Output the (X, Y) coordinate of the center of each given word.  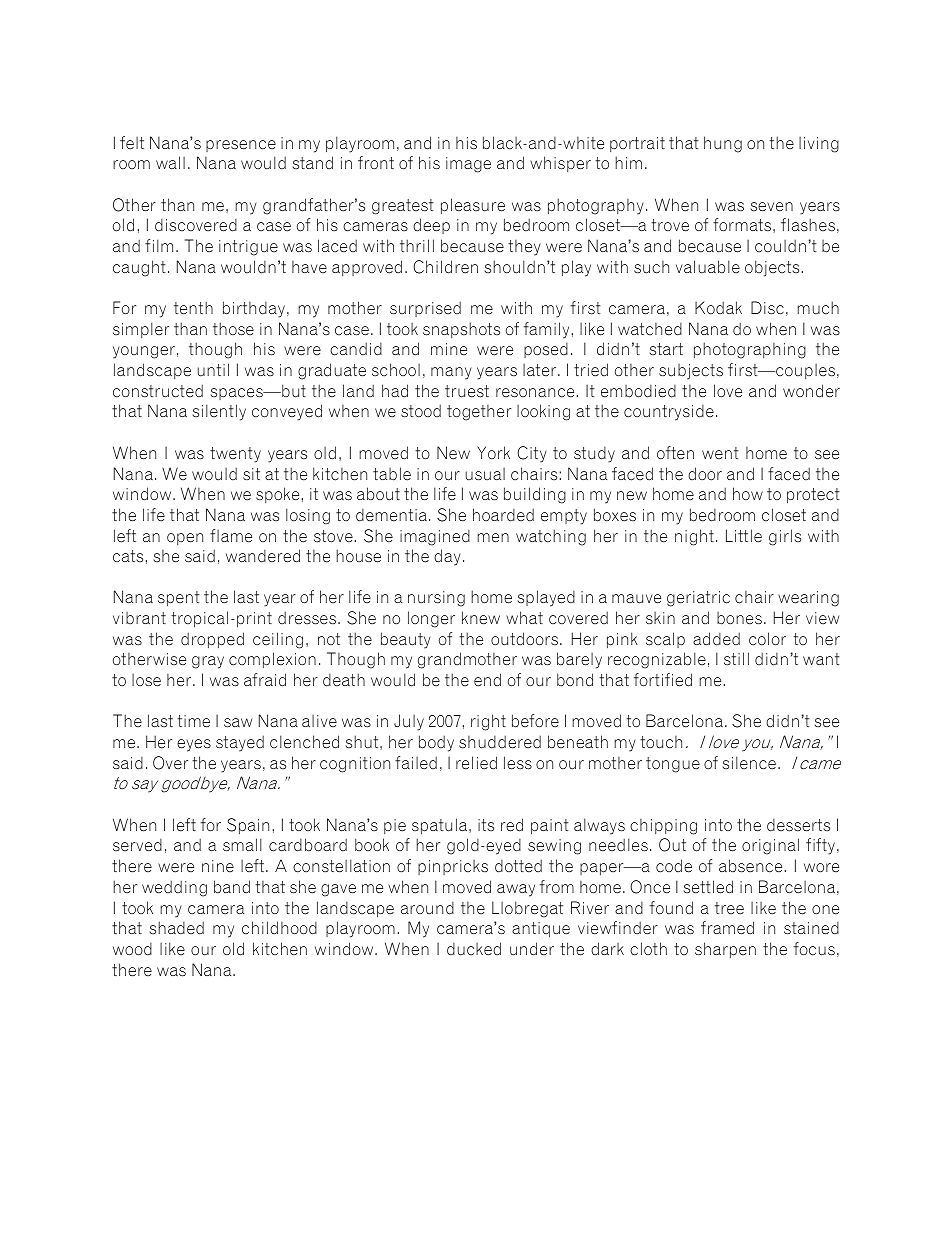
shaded (177, 928)
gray (208, 662)
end (487, 680)
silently (219, 412)
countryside (669, 413)
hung (723, 144)
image (468, 165)
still (736, 659)
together (479, 413)
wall (170, 162)
